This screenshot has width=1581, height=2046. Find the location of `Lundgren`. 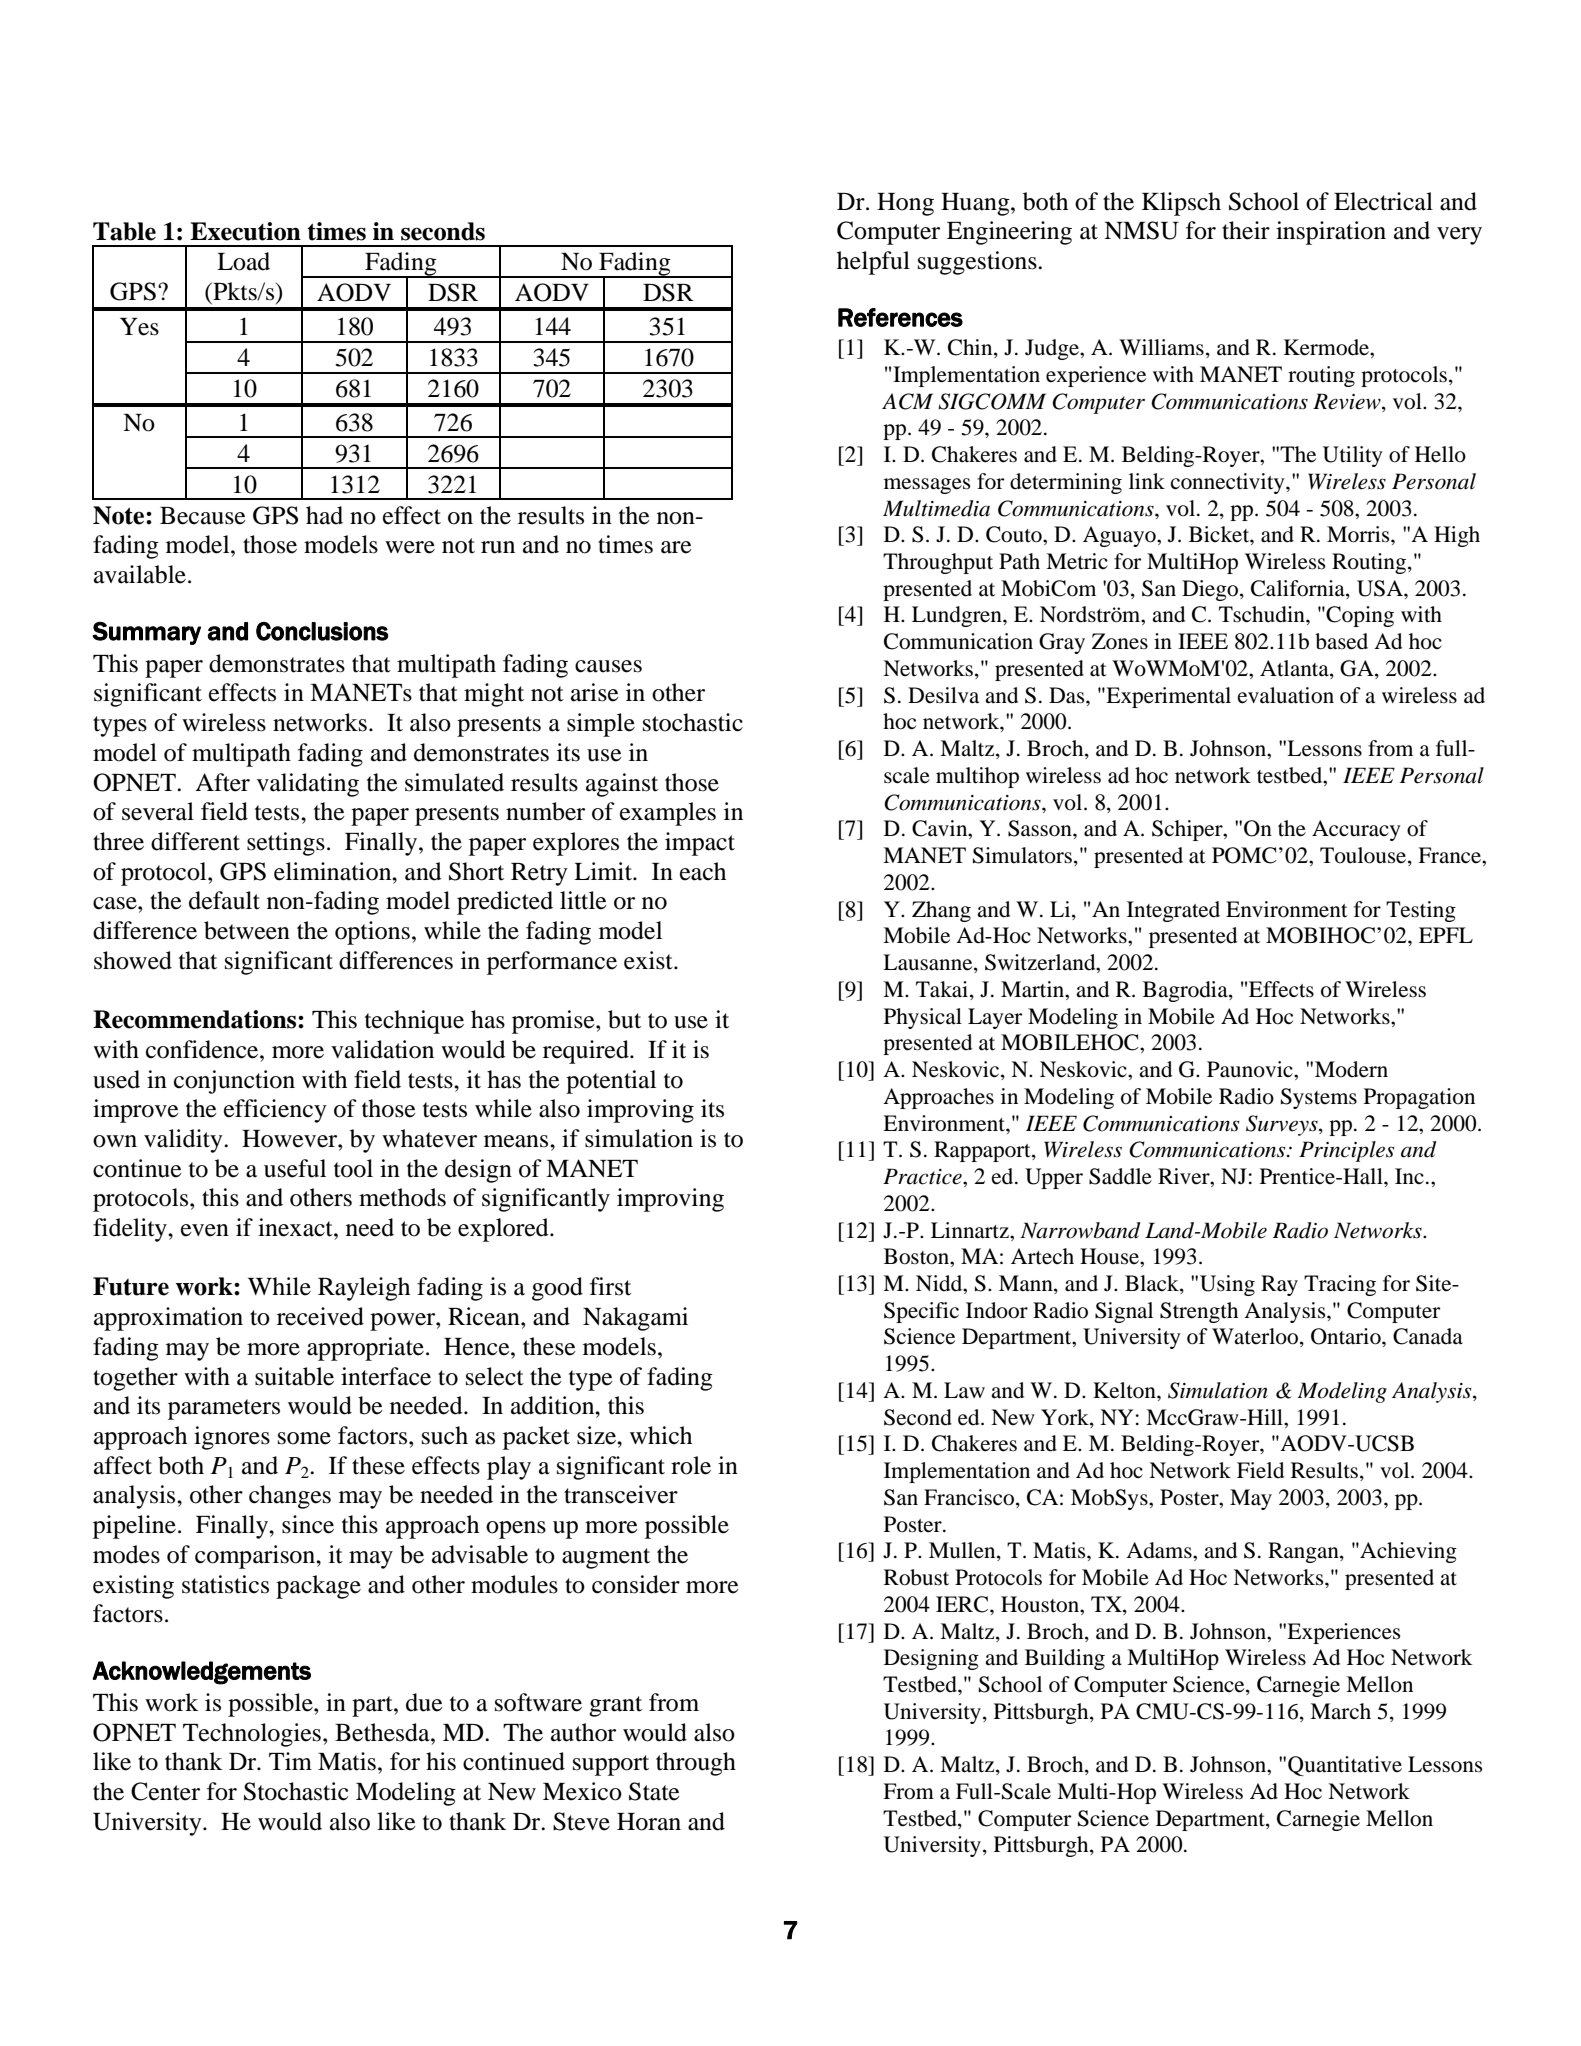

Lundgren is located at coordinates (958, 616).
